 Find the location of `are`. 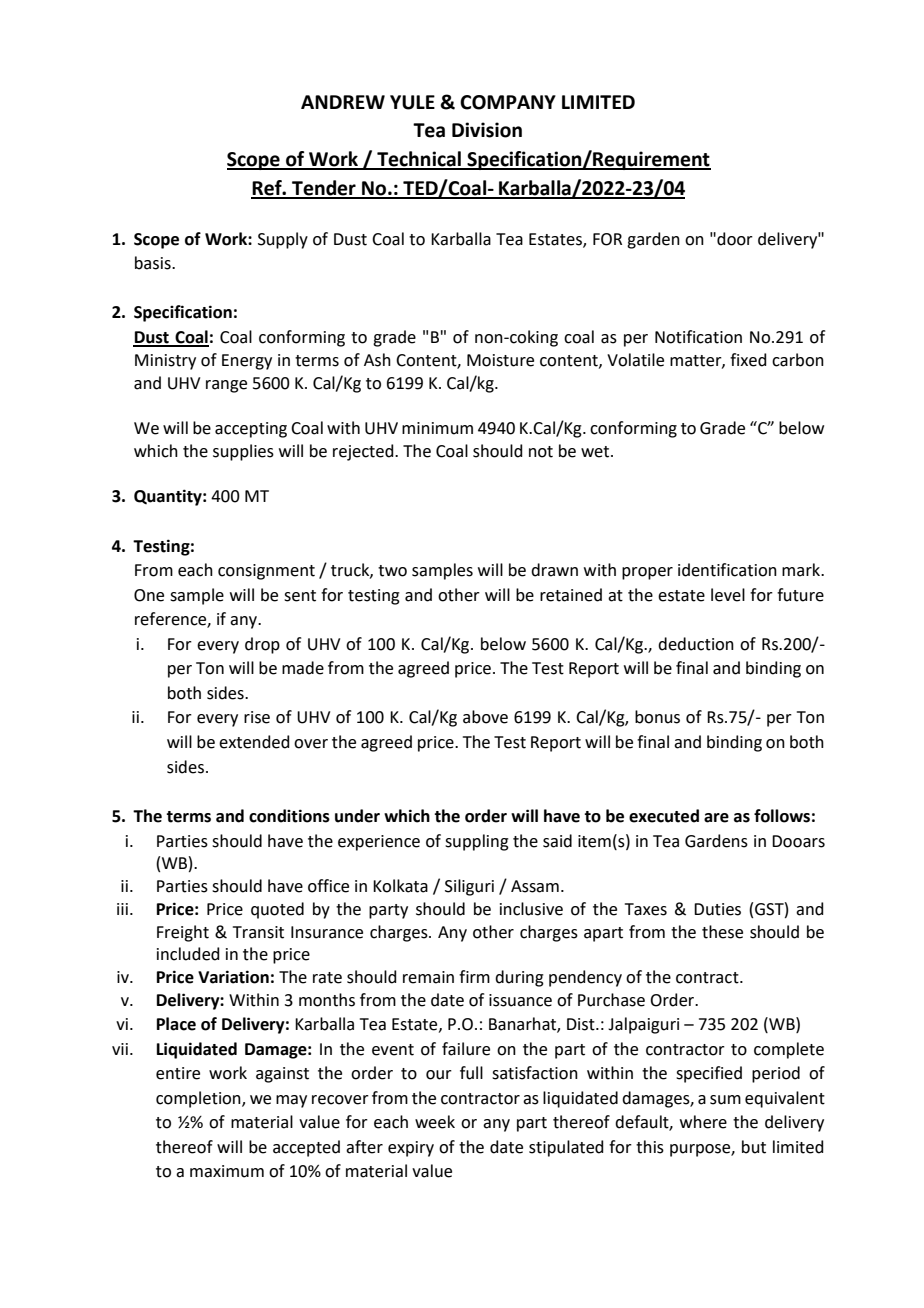

are is located at coordinates (716, 818).
